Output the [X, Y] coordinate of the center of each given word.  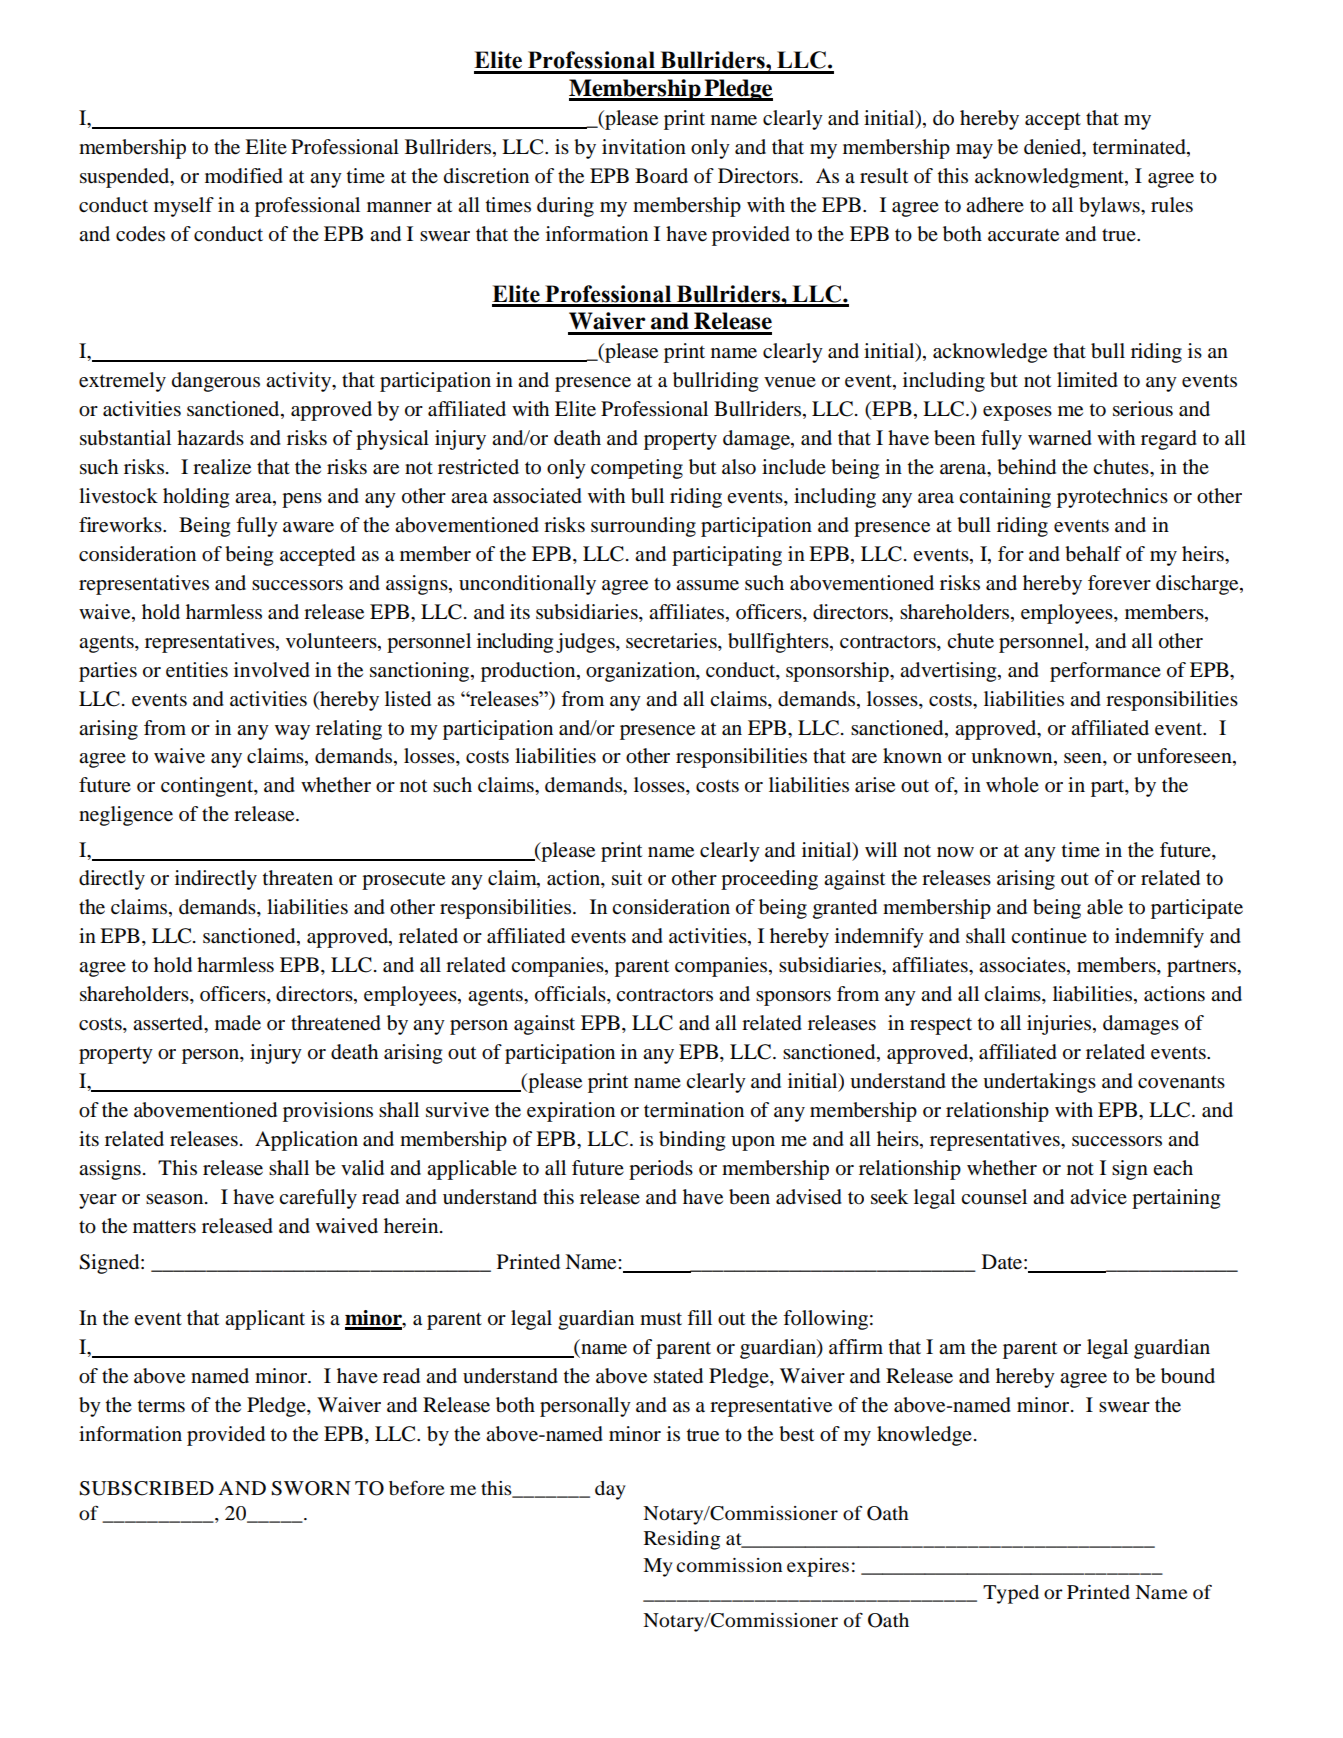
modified [244, 176]
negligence [126, 816]
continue [1049, 936]
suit [627, 878]
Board [661, 176]
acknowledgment [1050, 178]
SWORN [311, 1488]
